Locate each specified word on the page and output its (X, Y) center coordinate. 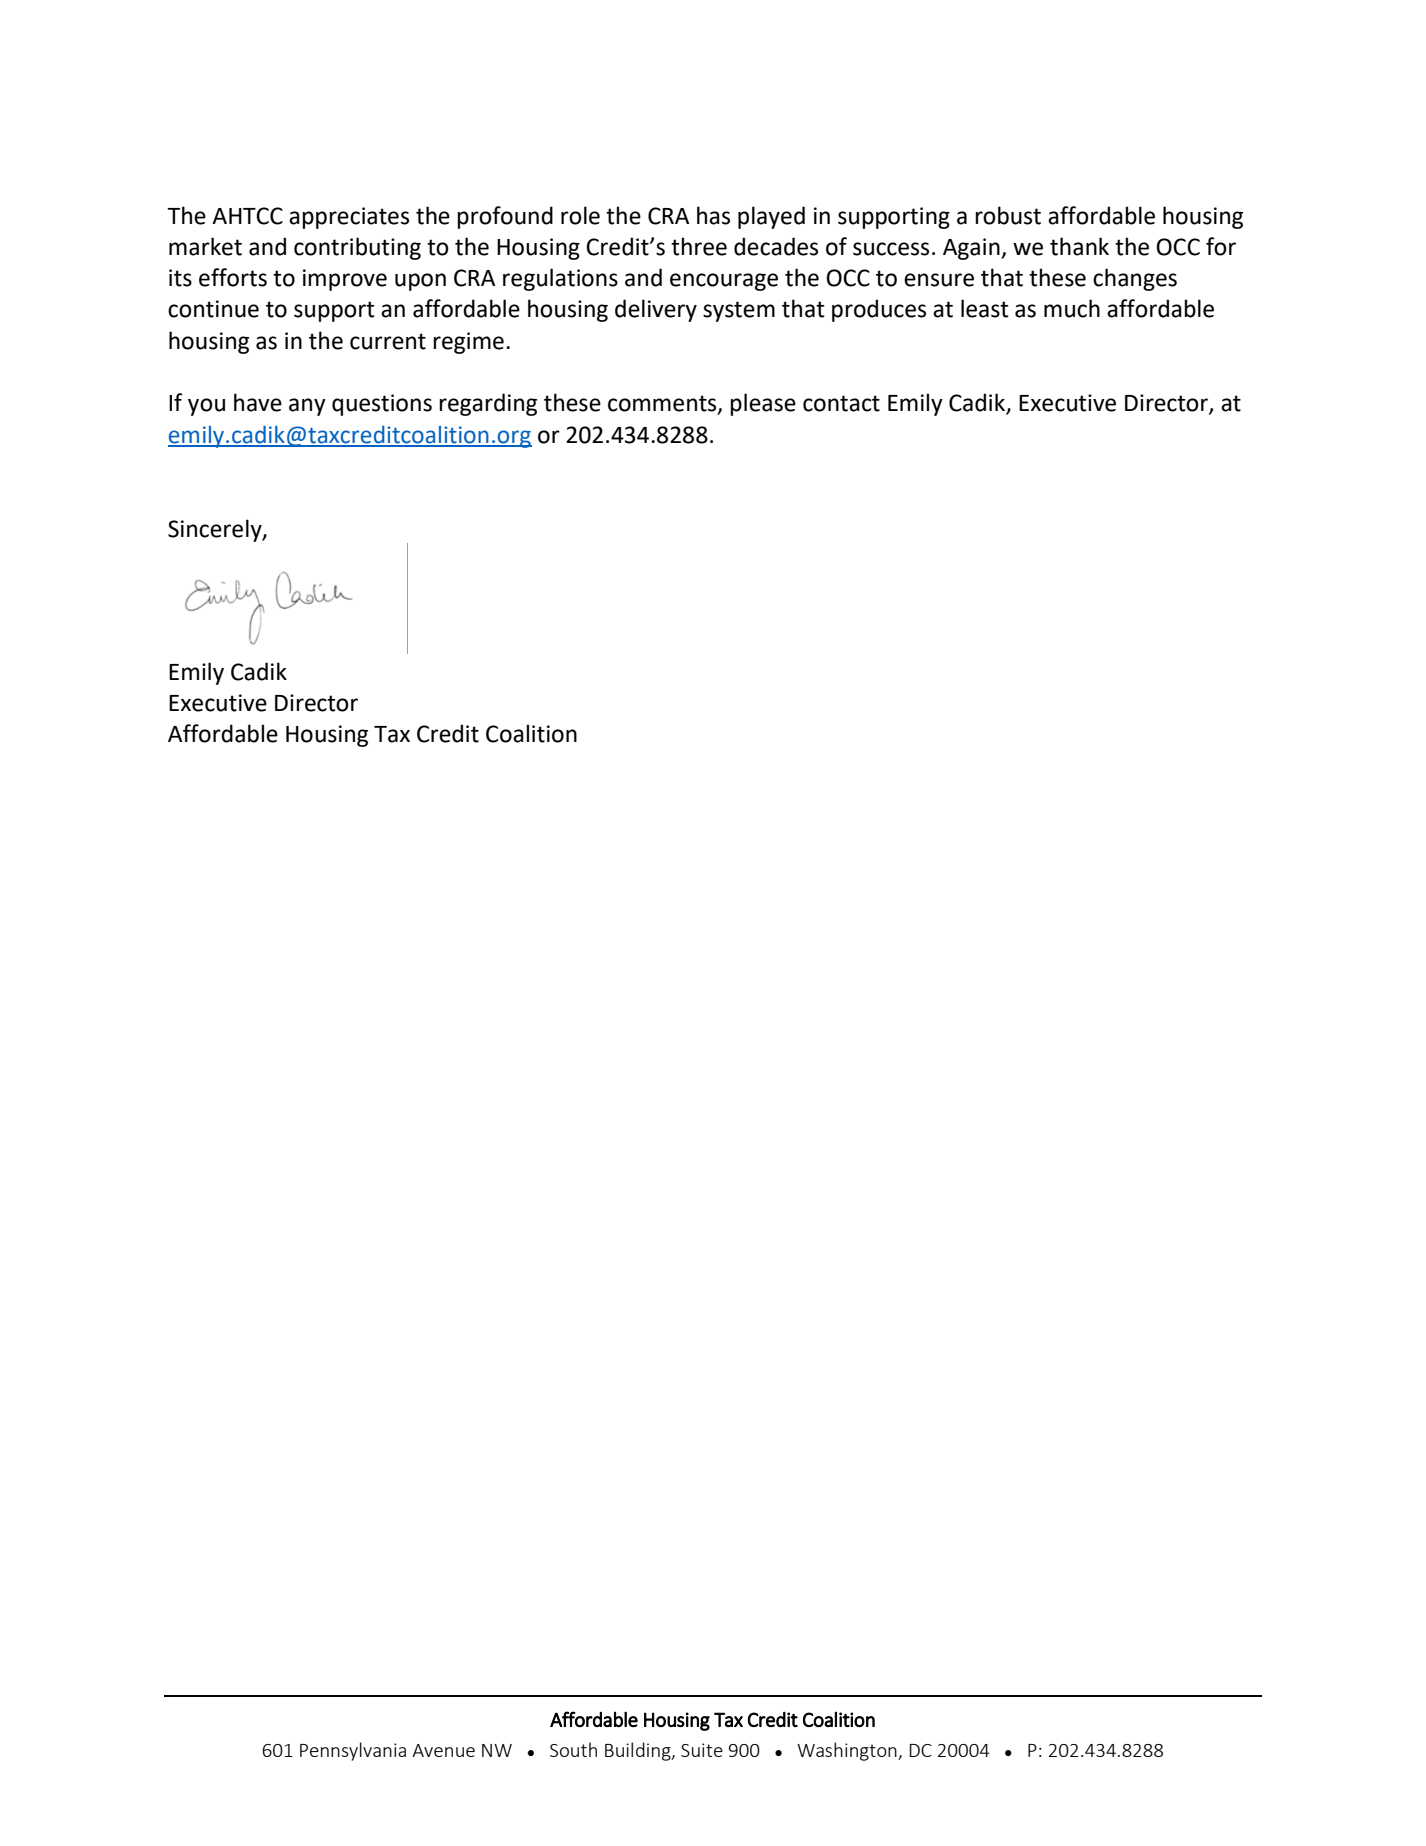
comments (663, 404)
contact (841, 403)
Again (972, 249)
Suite (702, 1750)
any (307, 407)
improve (345, 280)
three (699, 246)
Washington (848, 1751)
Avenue (443, 1750)
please (763, 404)
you (206, 407)
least (985, 308)
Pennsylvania (353, 1751)
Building (639, 1751)
